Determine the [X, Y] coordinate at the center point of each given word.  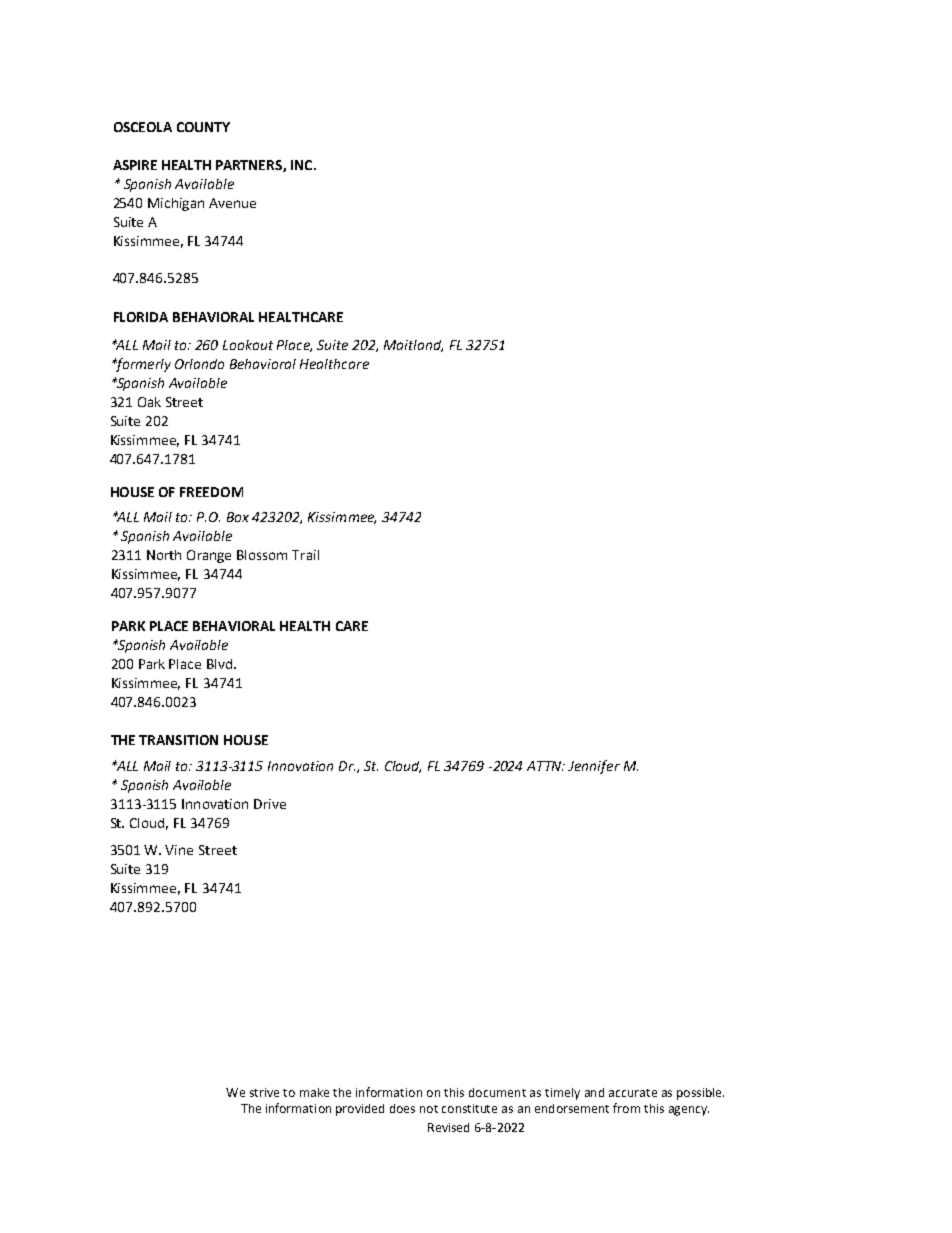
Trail [305, 555]
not [429, 1109]
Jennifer [594, 767]
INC [303, 165]
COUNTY [203, 127]
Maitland [413, 346]
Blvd [221, 664]
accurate [633, 1093]
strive [264, 1092]
